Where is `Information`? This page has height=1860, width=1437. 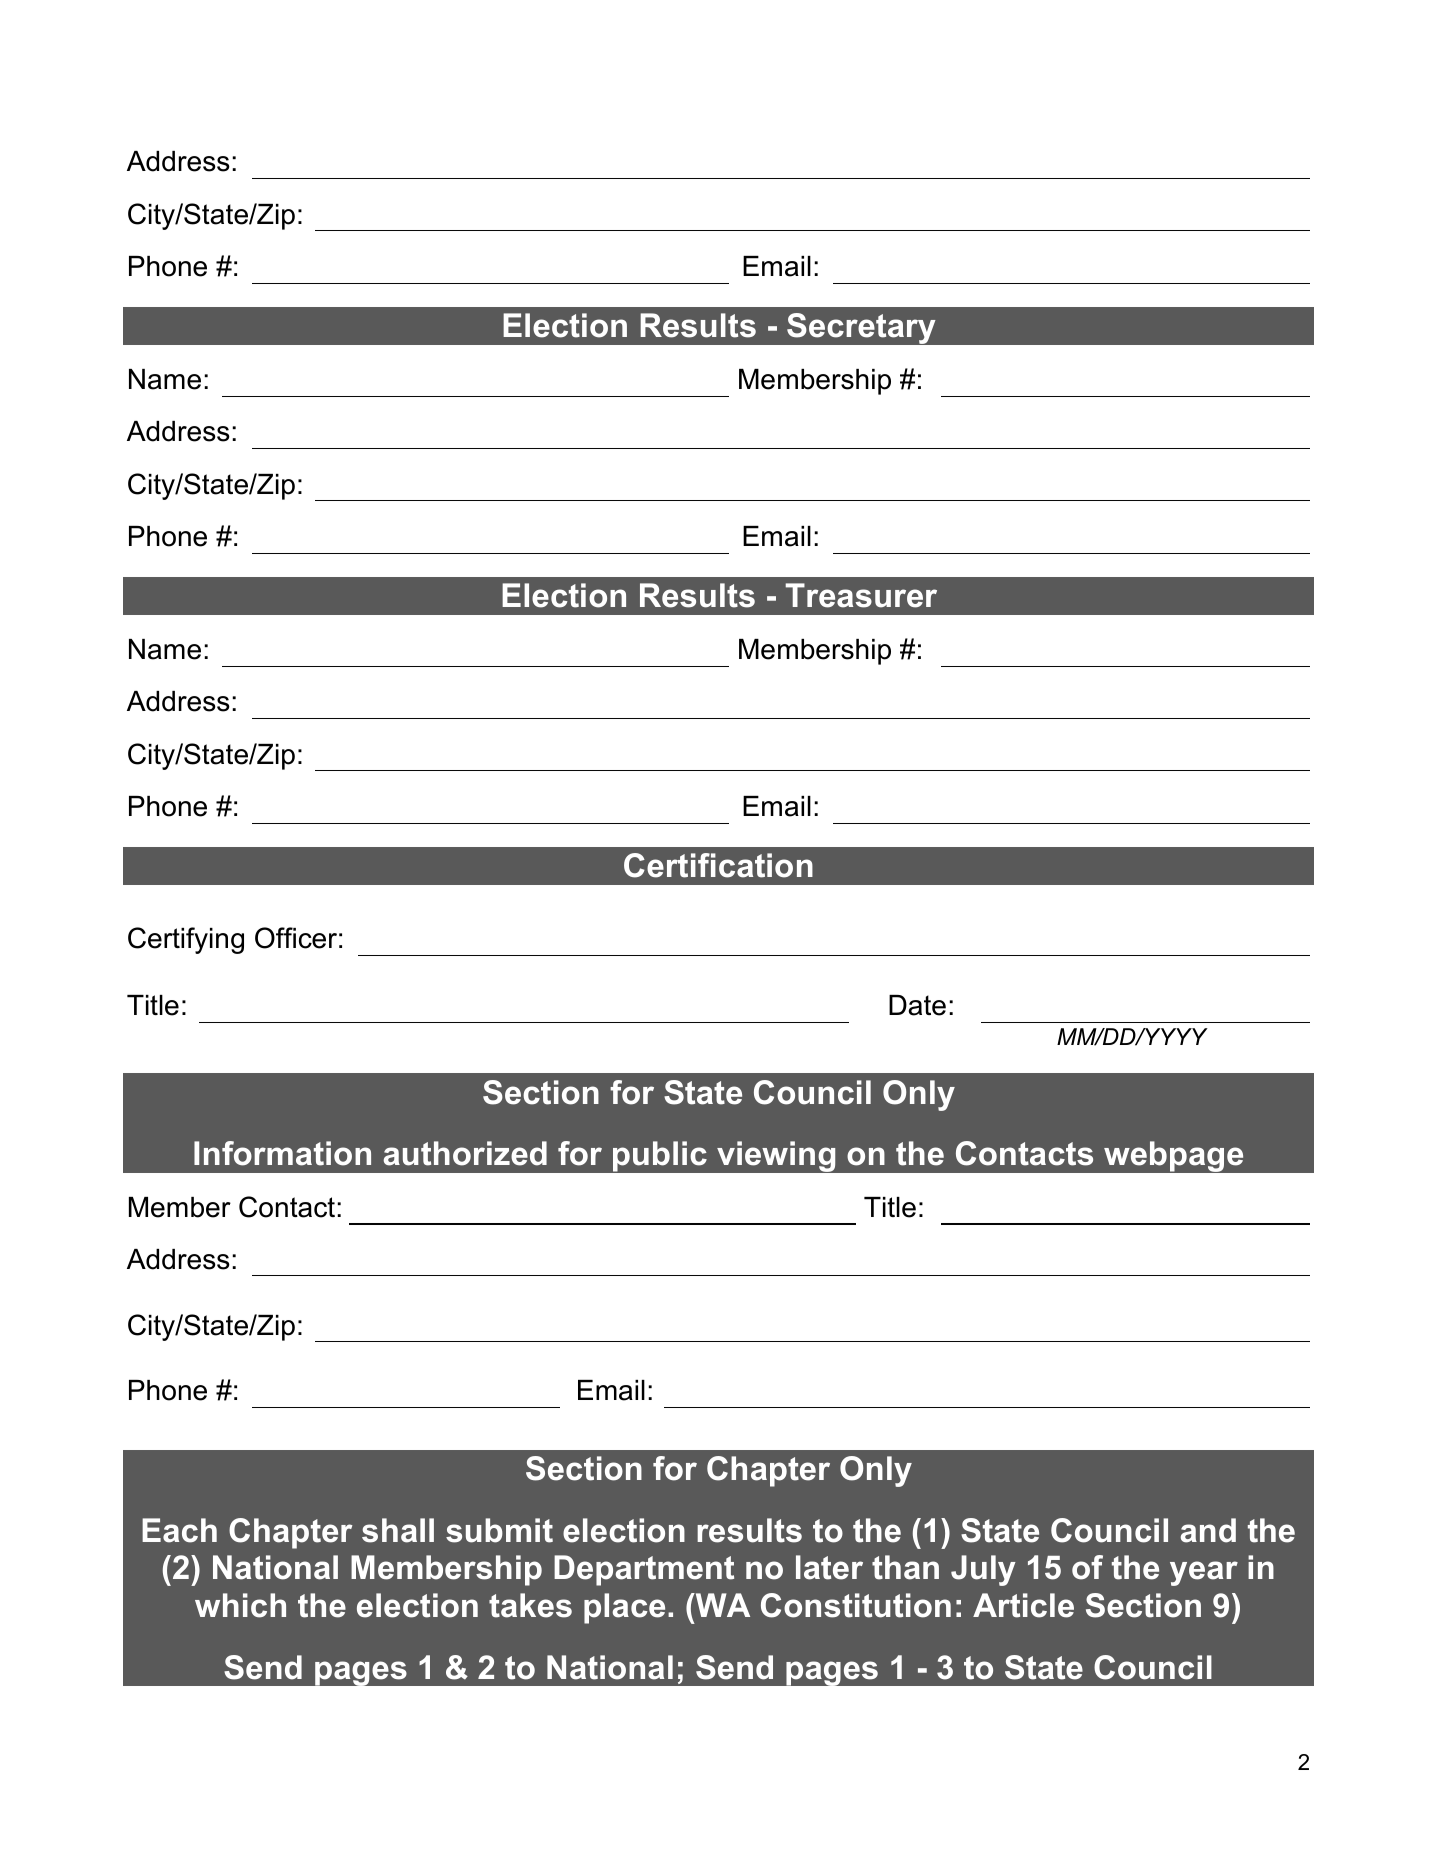 Information is located at coordinates (282, 1153).
